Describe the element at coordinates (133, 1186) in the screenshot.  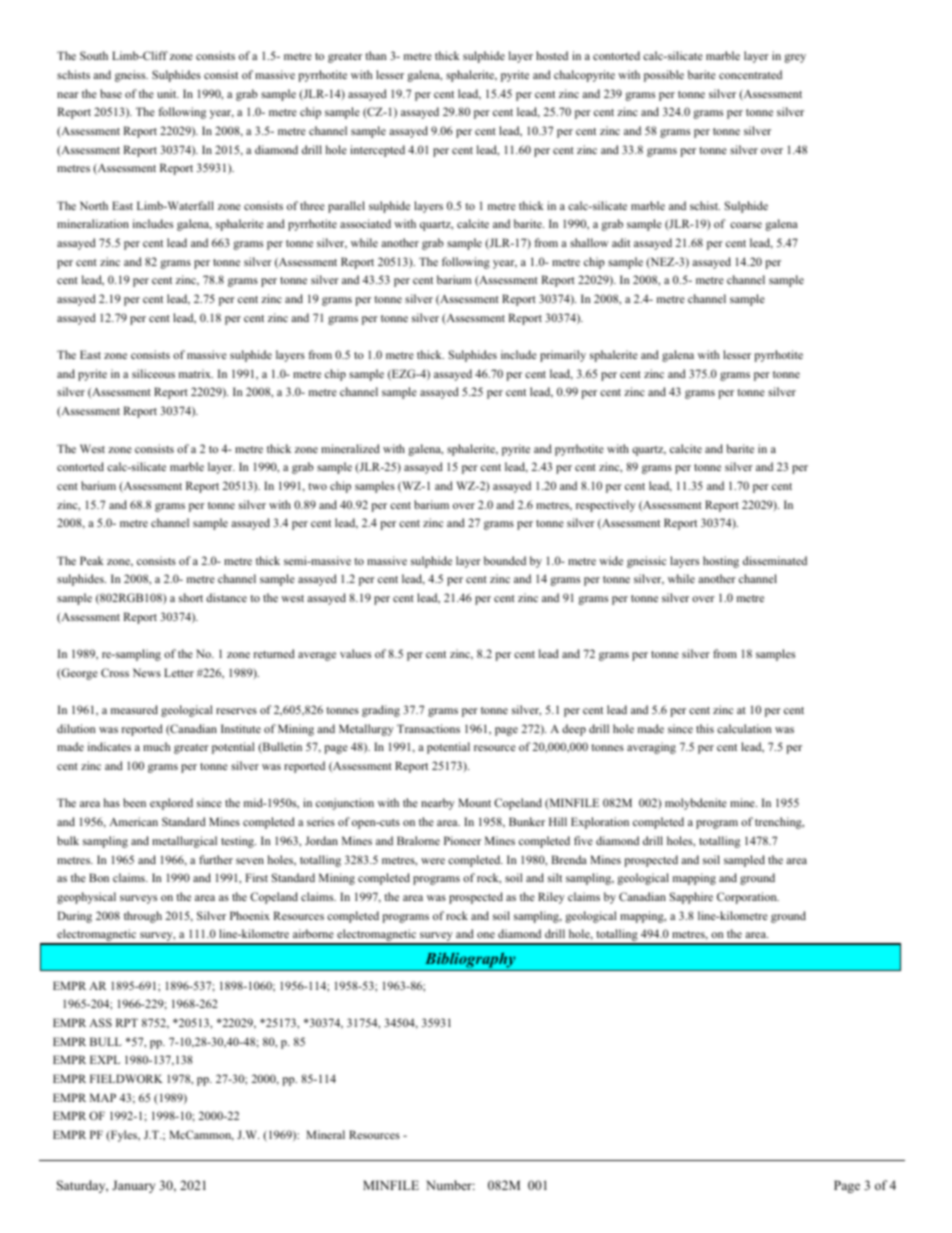
I see `January` at that location.
